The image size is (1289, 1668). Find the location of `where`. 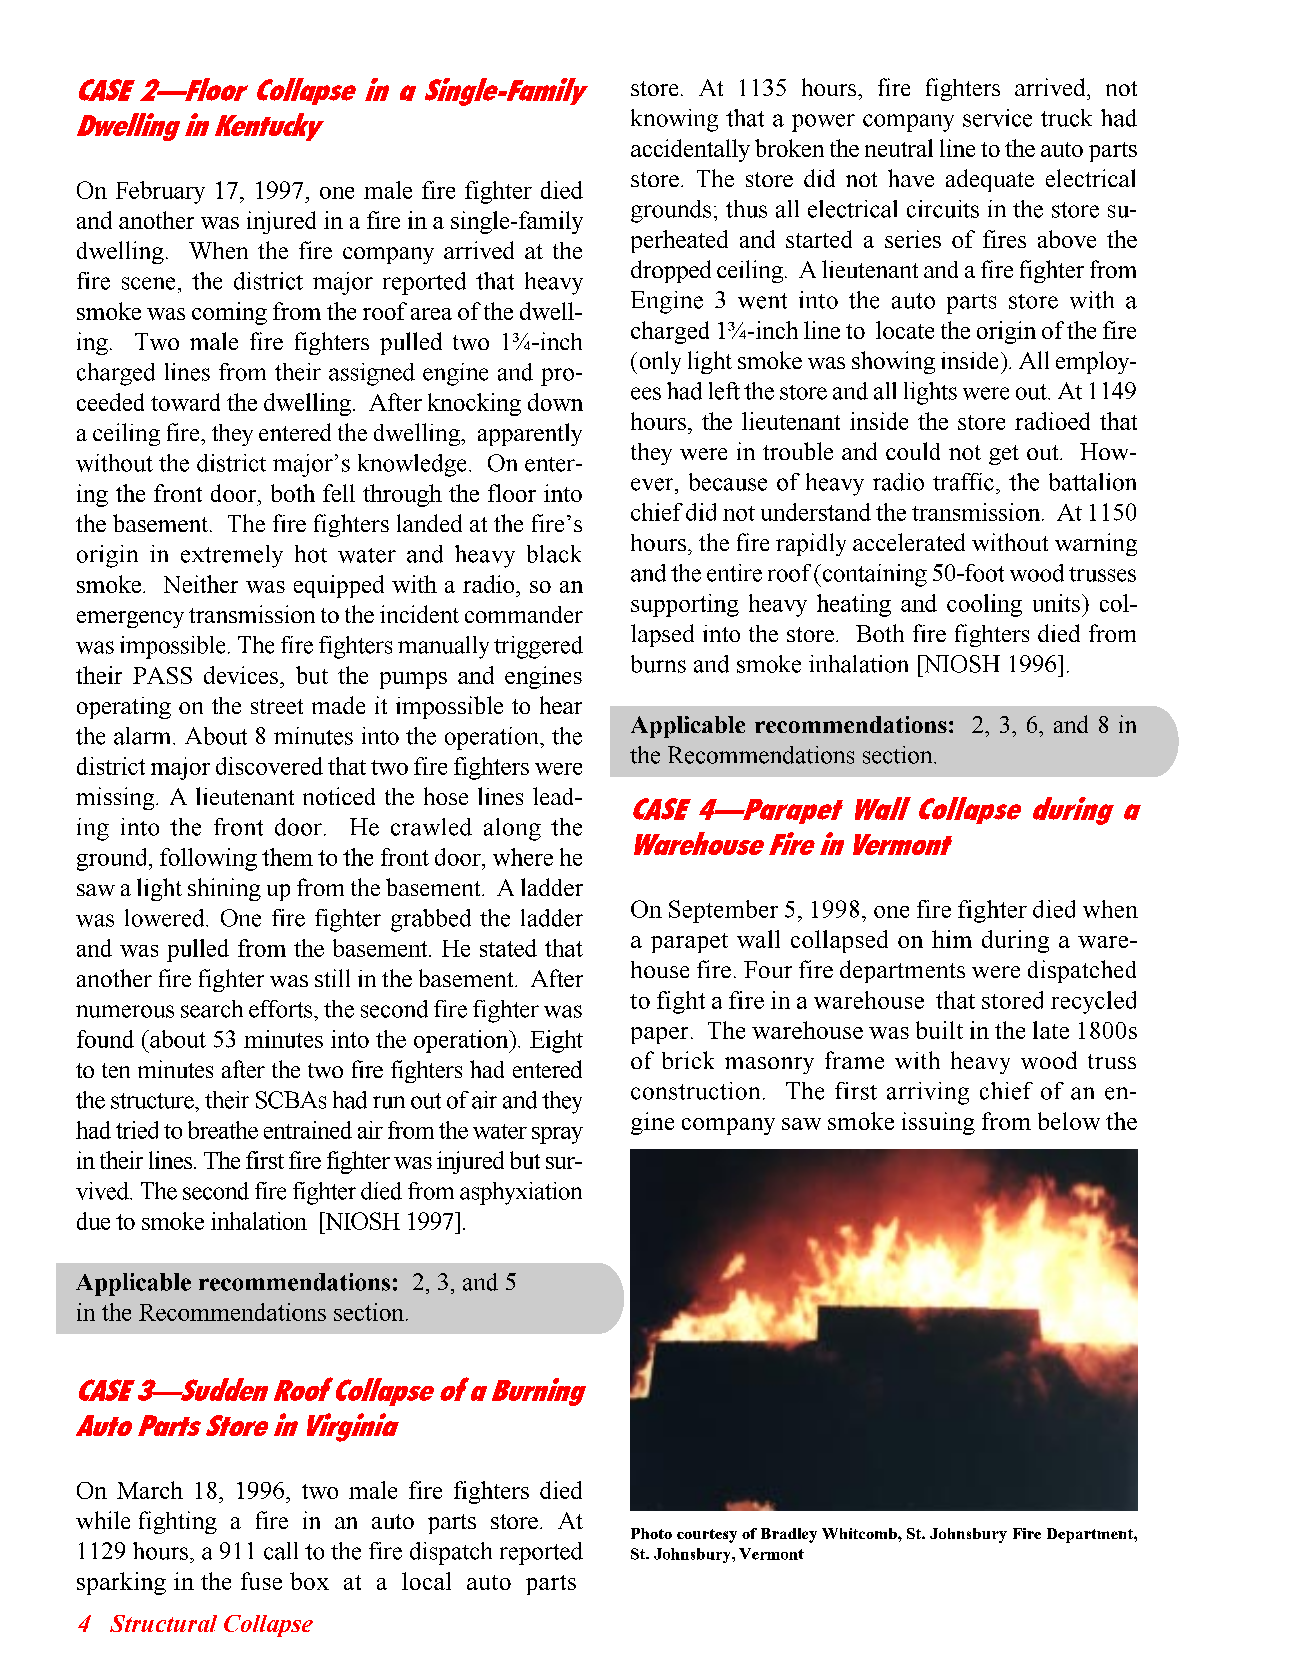

where is located at coordinates (523, 857).
